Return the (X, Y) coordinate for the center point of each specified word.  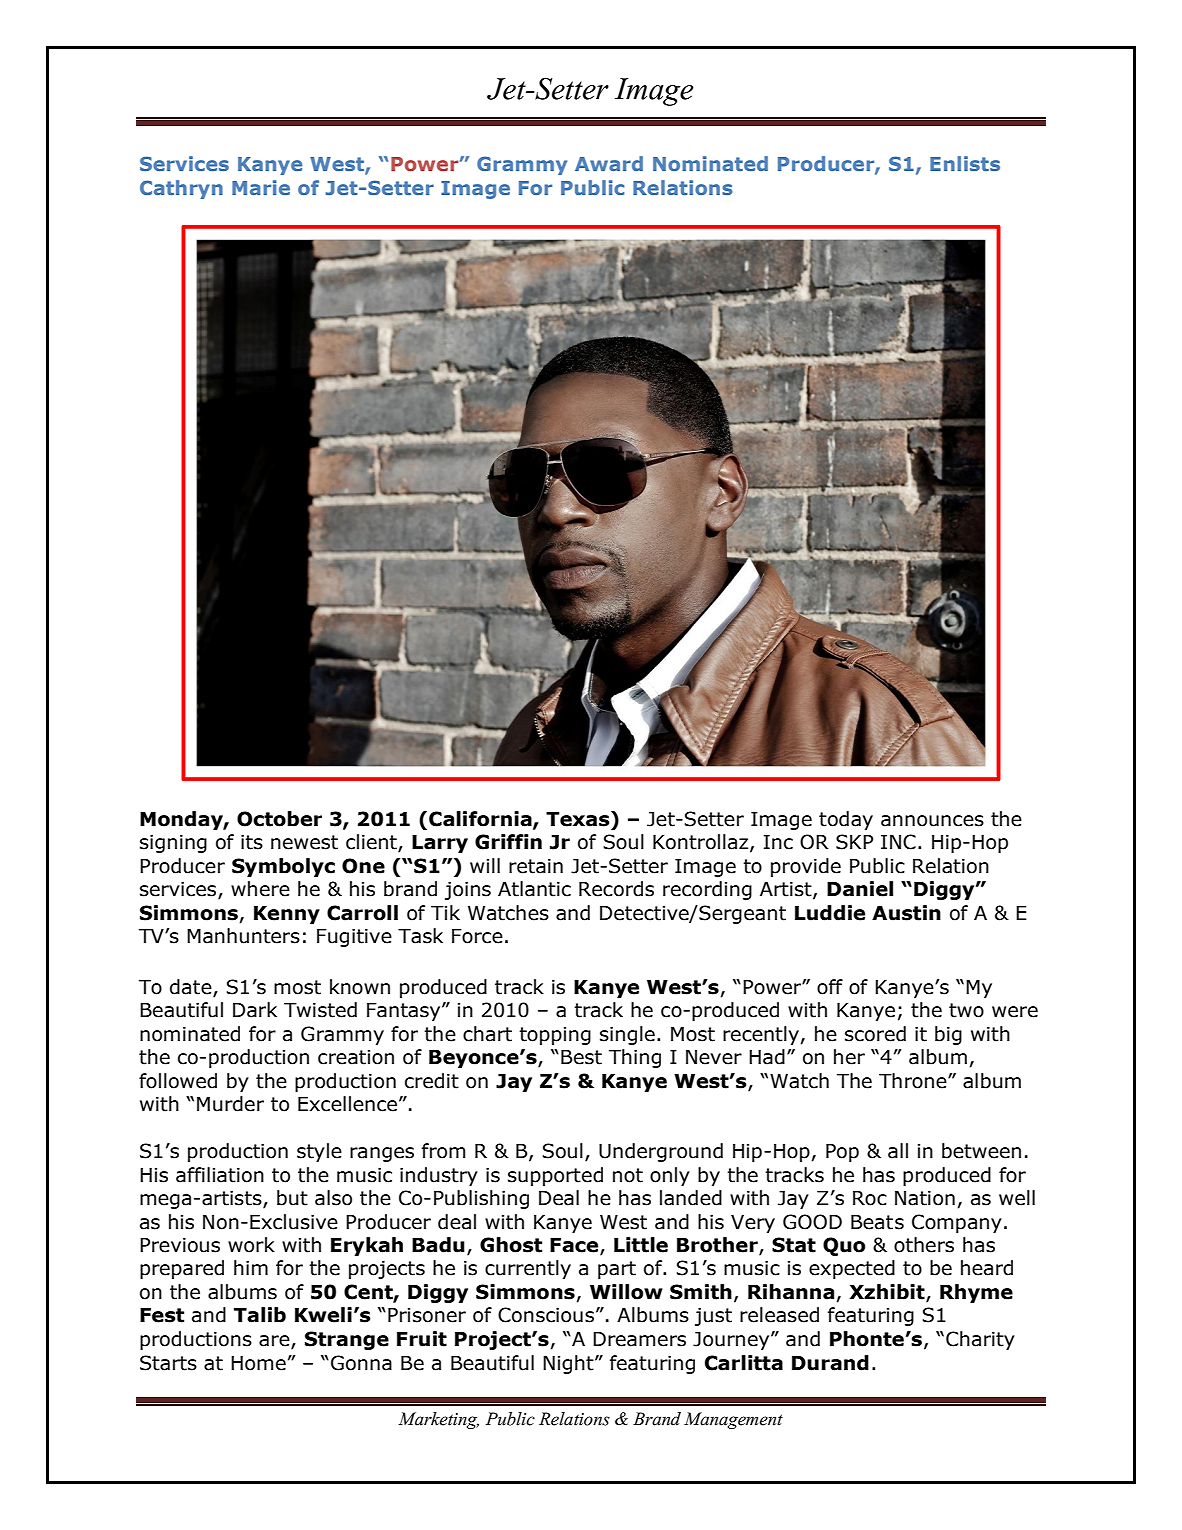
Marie (261, 187)
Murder (230, 1104)
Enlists (965, 163)
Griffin (508, 842)
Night (569, 1364)
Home (258, 1363)
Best (581, 1057)
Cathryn (181, 189)
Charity (980, 1340)
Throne (914, 1081)
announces (932, 821)
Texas (579, 819)
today (846, 820)
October (279, 819)
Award (609, 163)
